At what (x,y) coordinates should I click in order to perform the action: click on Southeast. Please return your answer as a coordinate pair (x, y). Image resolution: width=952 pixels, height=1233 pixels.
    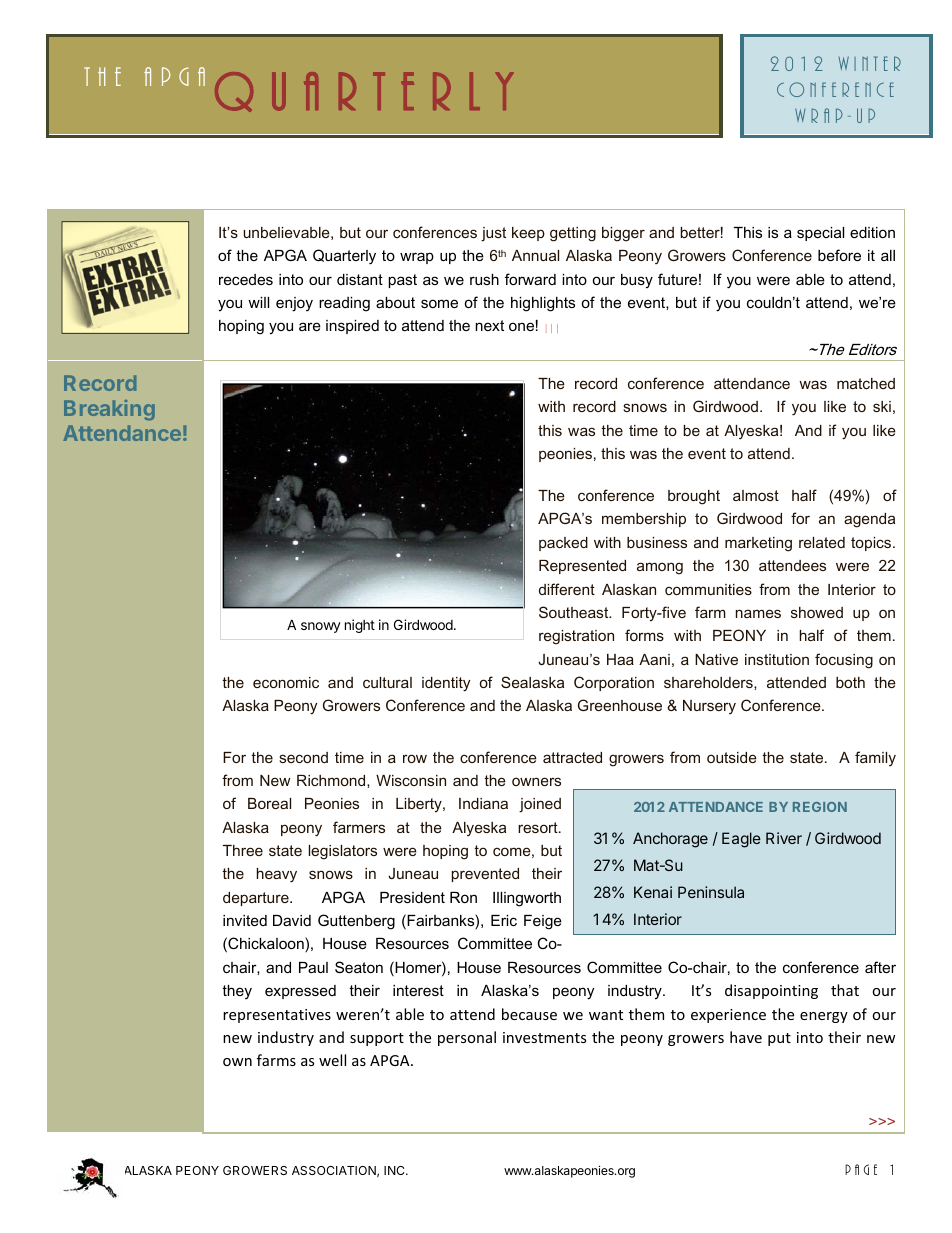
    Looking at the image, I should click on (575, 612).
